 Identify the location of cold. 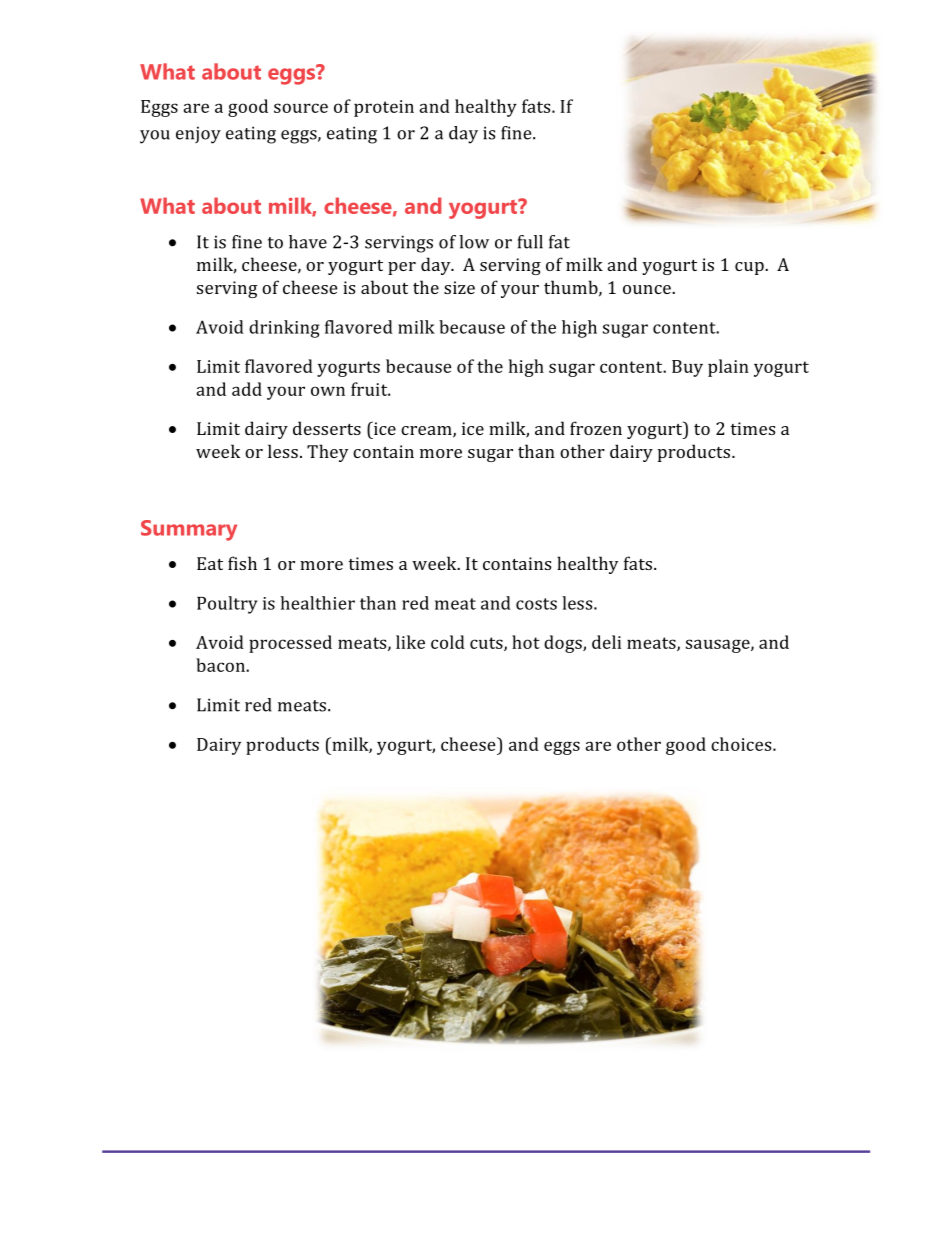
(448, 642).
